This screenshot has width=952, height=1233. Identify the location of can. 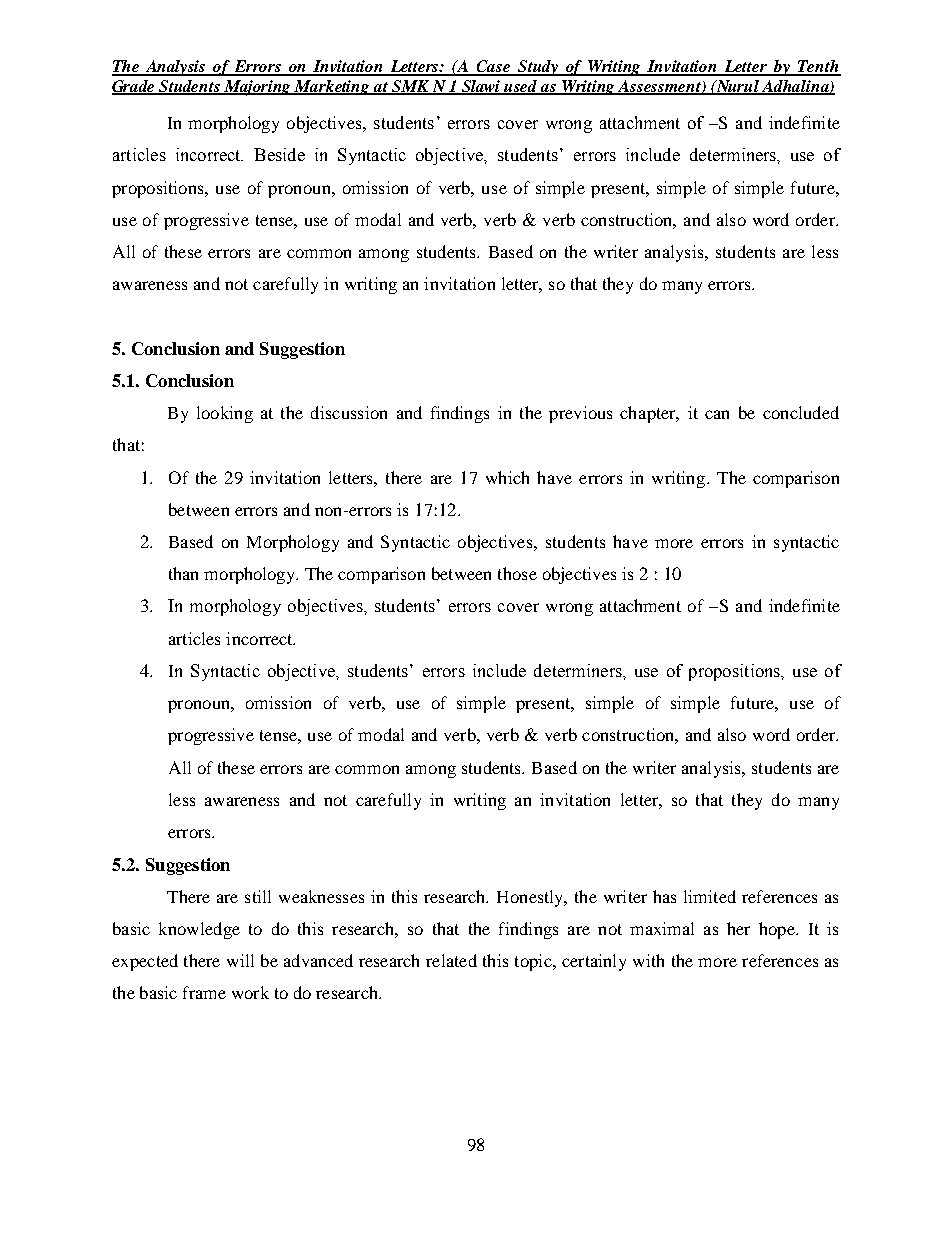
(717, 414).
